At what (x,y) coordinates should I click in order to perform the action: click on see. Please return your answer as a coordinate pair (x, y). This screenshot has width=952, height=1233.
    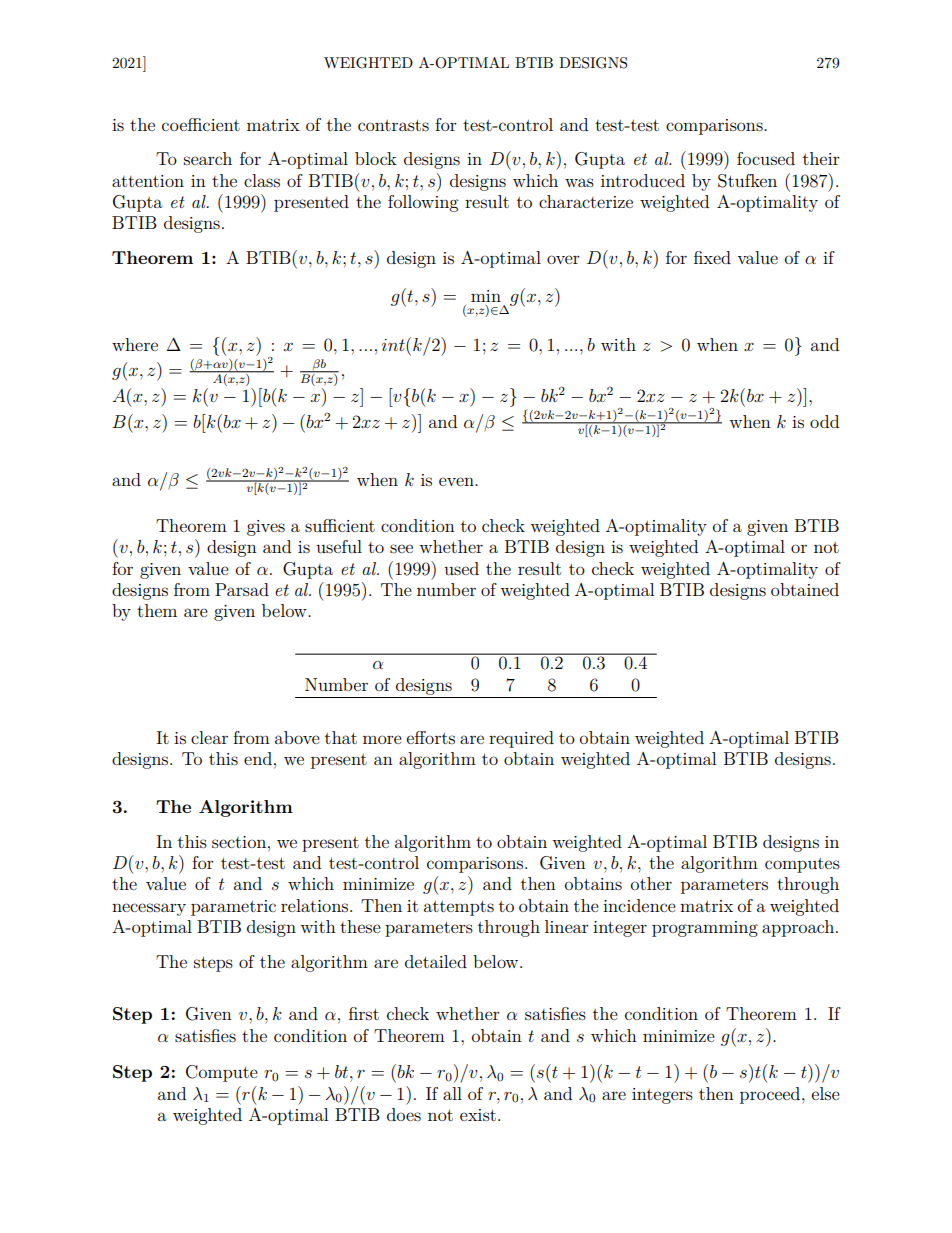
    Looking at the image, I should click on (401, 548).
